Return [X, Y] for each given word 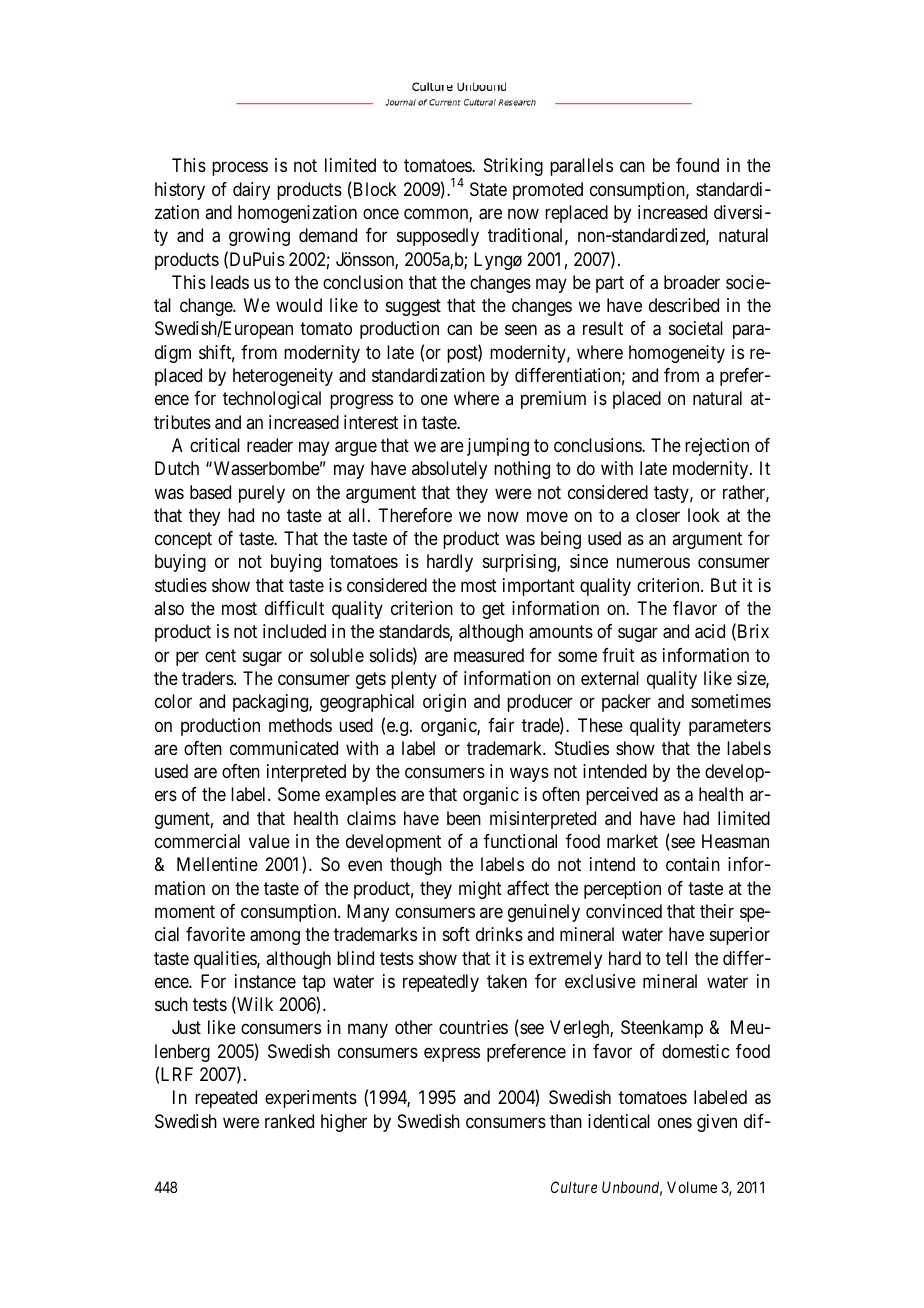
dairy [251, 191]
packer [626, 703]
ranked [289, 1121]
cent [220, 655]
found [697, 165]
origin [444, 703]
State [488, 189]
